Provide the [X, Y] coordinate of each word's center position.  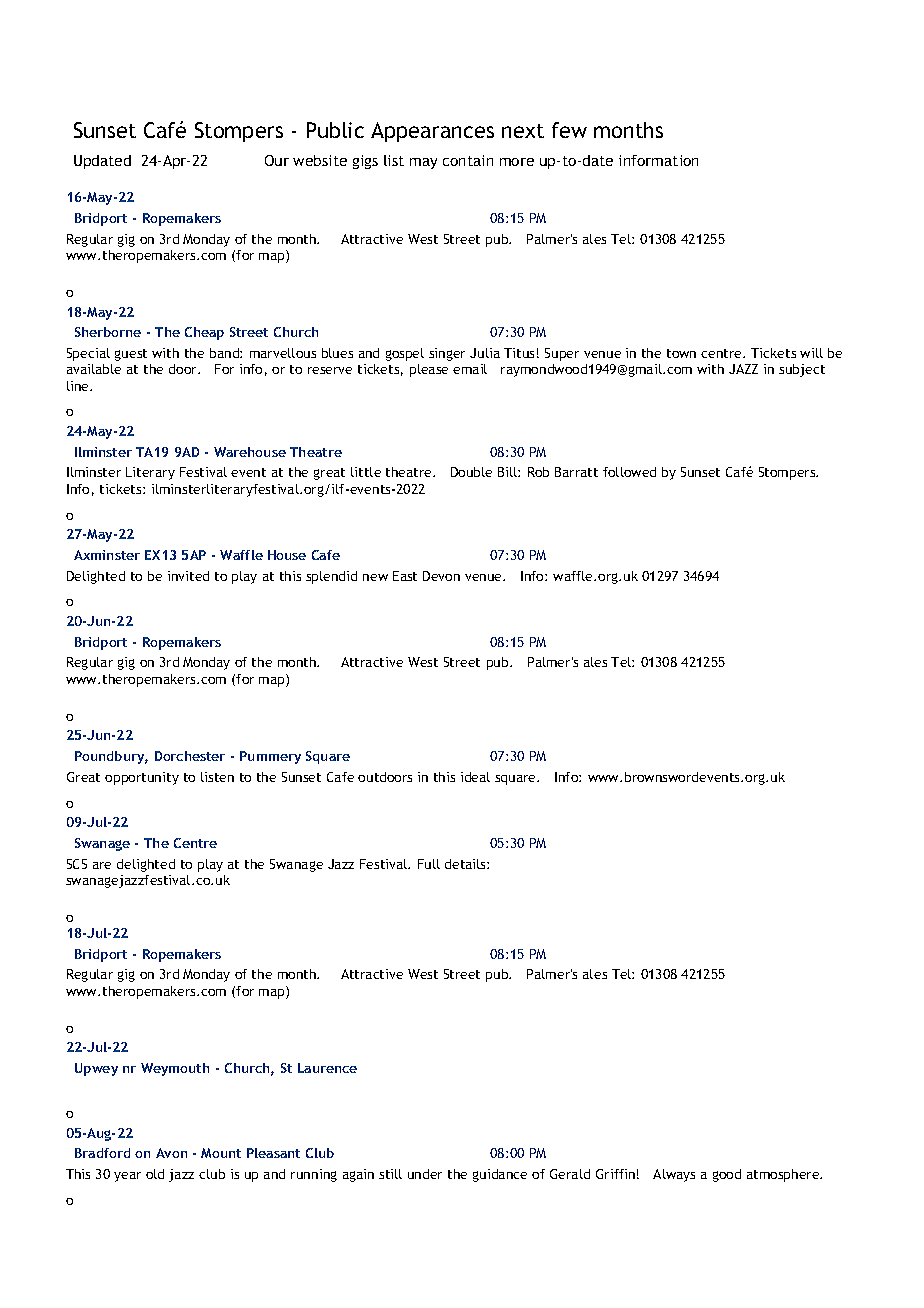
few [569, 130]
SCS [77, 864]
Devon [441, 576]
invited [188, 576]
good [727, 1175]
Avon [171, 1153]
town [681, 353]
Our [277, 160]
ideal [475, 777]
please [429, 370]
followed [629, 472]
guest [131, 355]
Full [429, 864]
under [425, 1174]
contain [468, 160]
